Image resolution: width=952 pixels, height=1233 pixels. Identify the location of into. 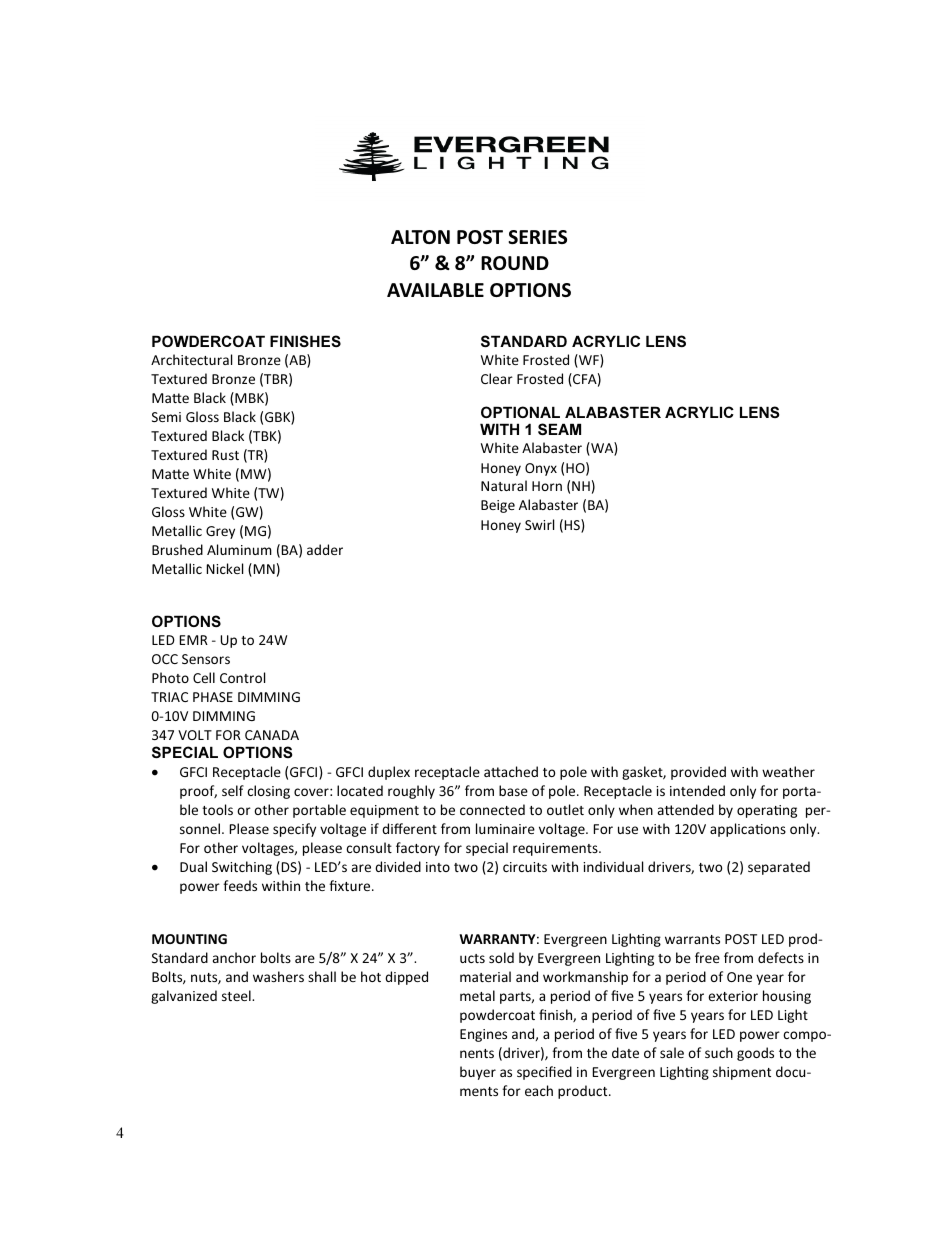
(438, 867).
